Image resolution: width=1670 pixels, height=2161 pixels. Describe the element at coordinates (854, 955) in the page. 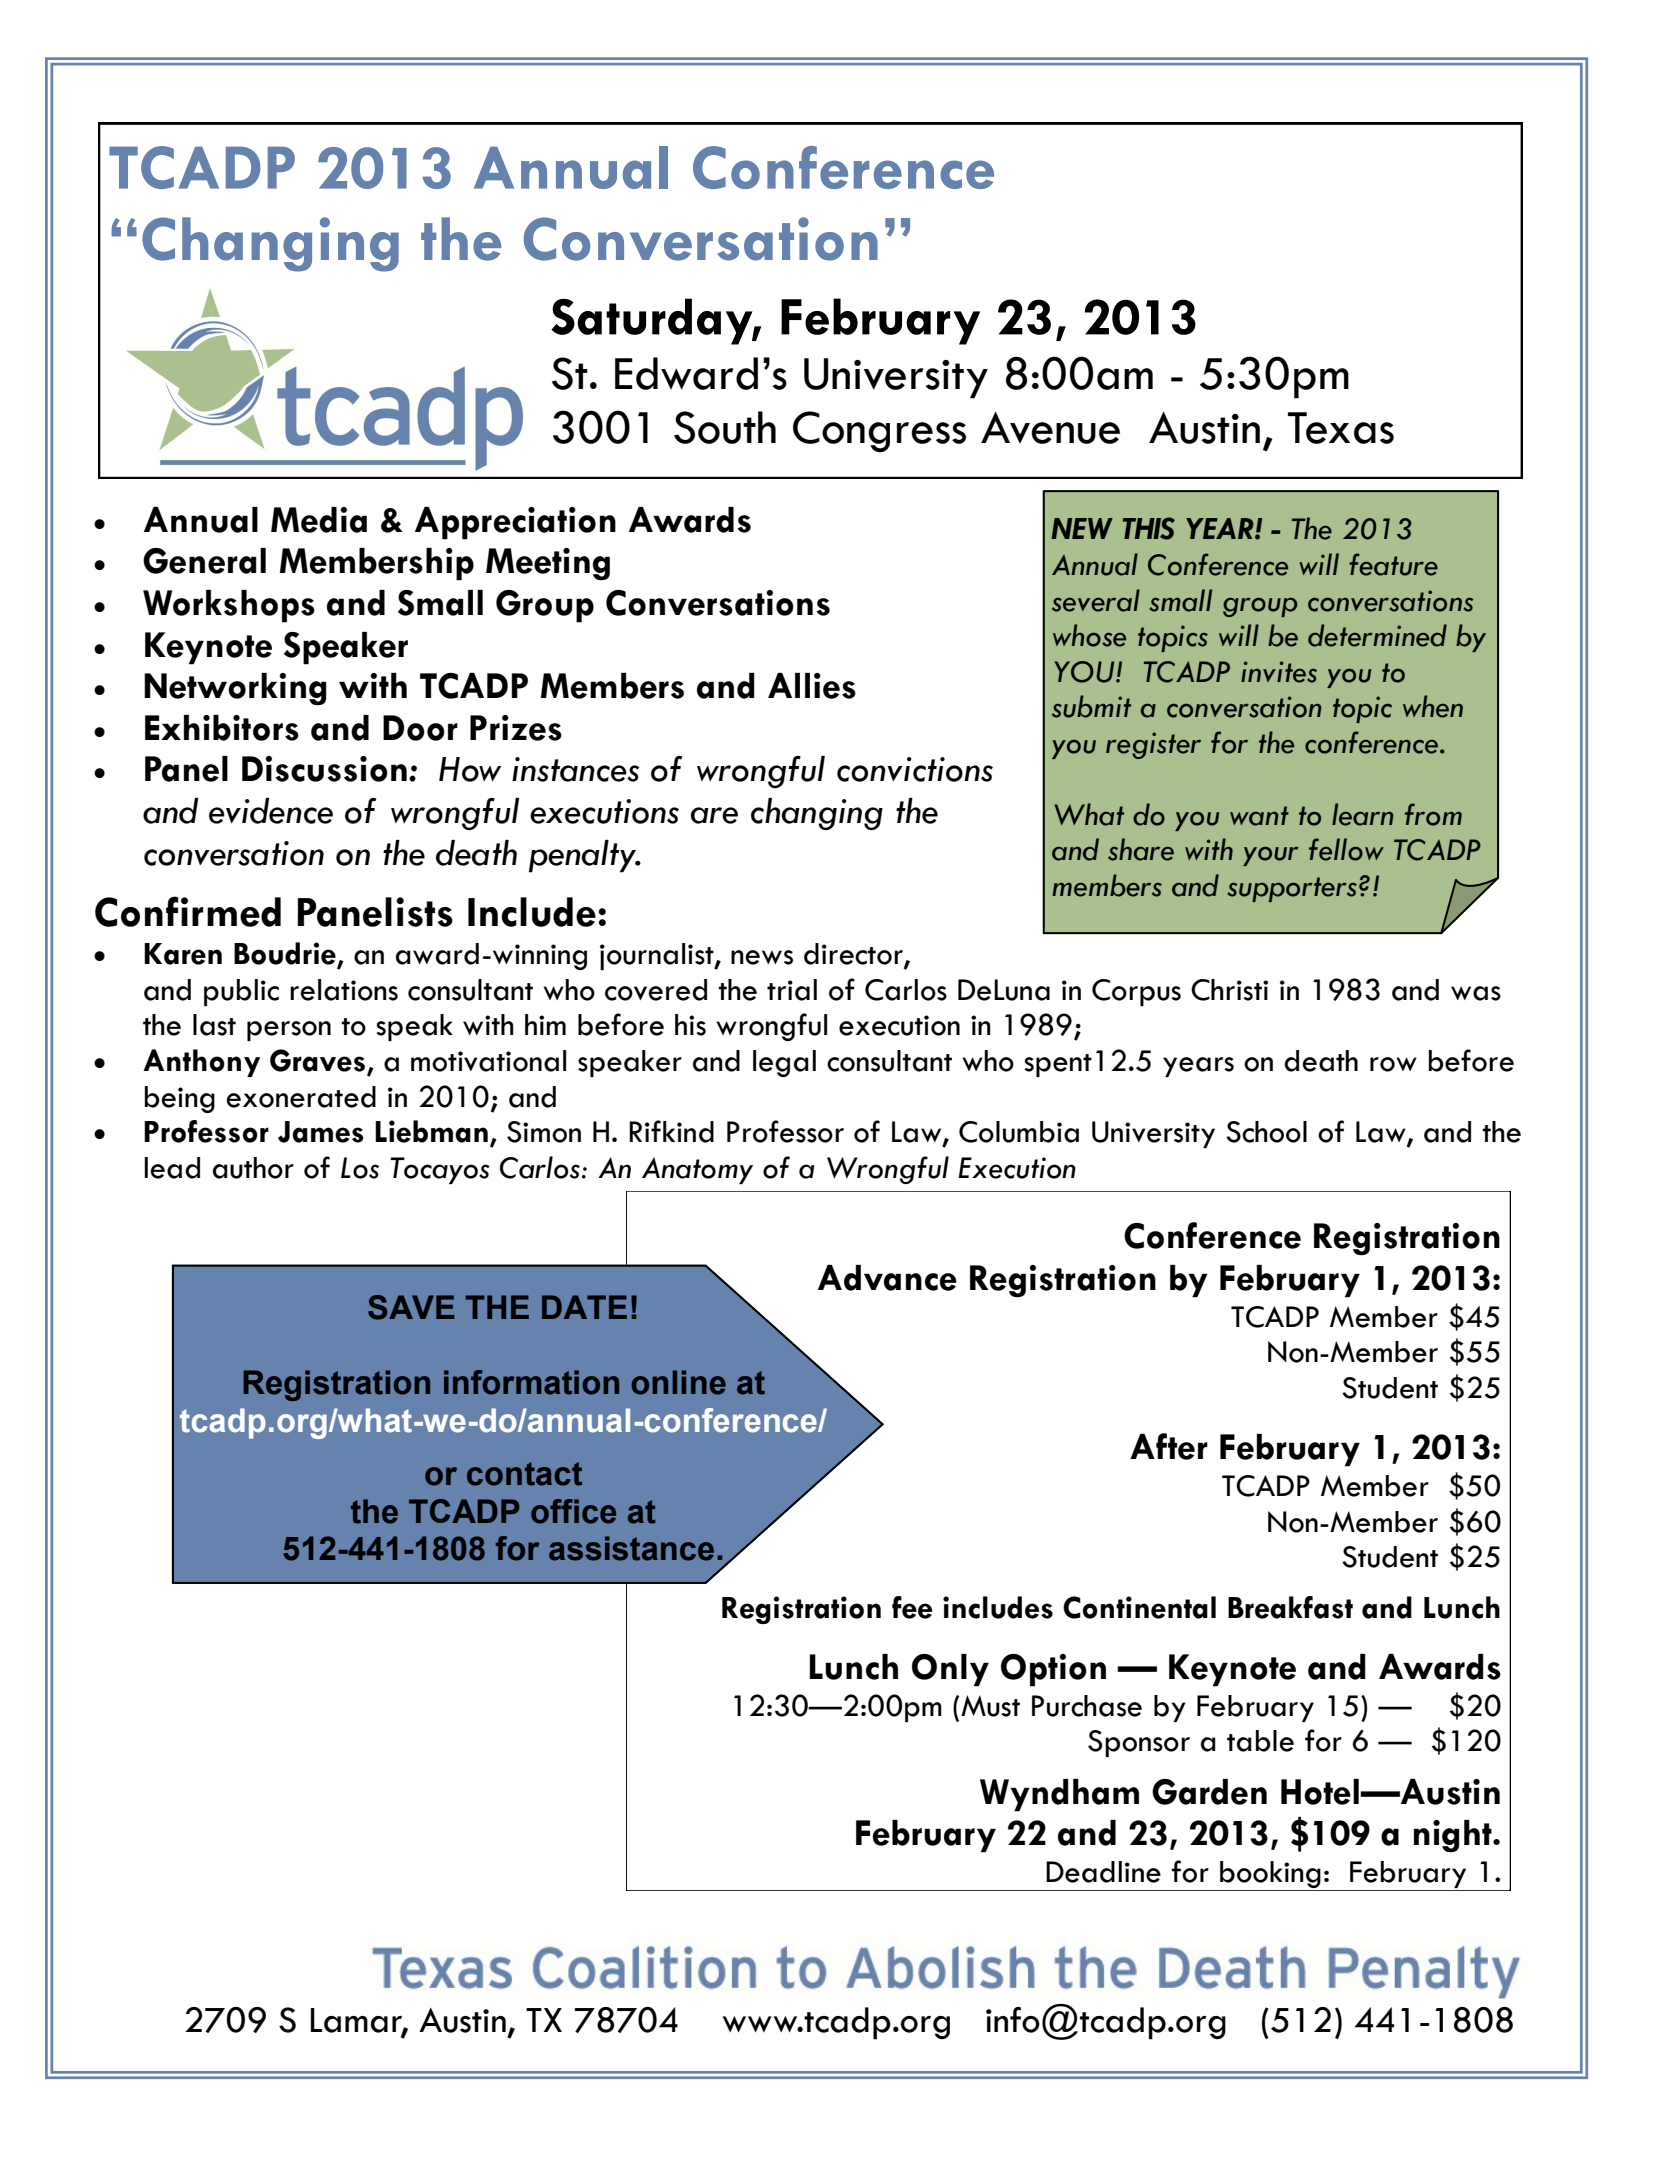

I see `director` at that location.
